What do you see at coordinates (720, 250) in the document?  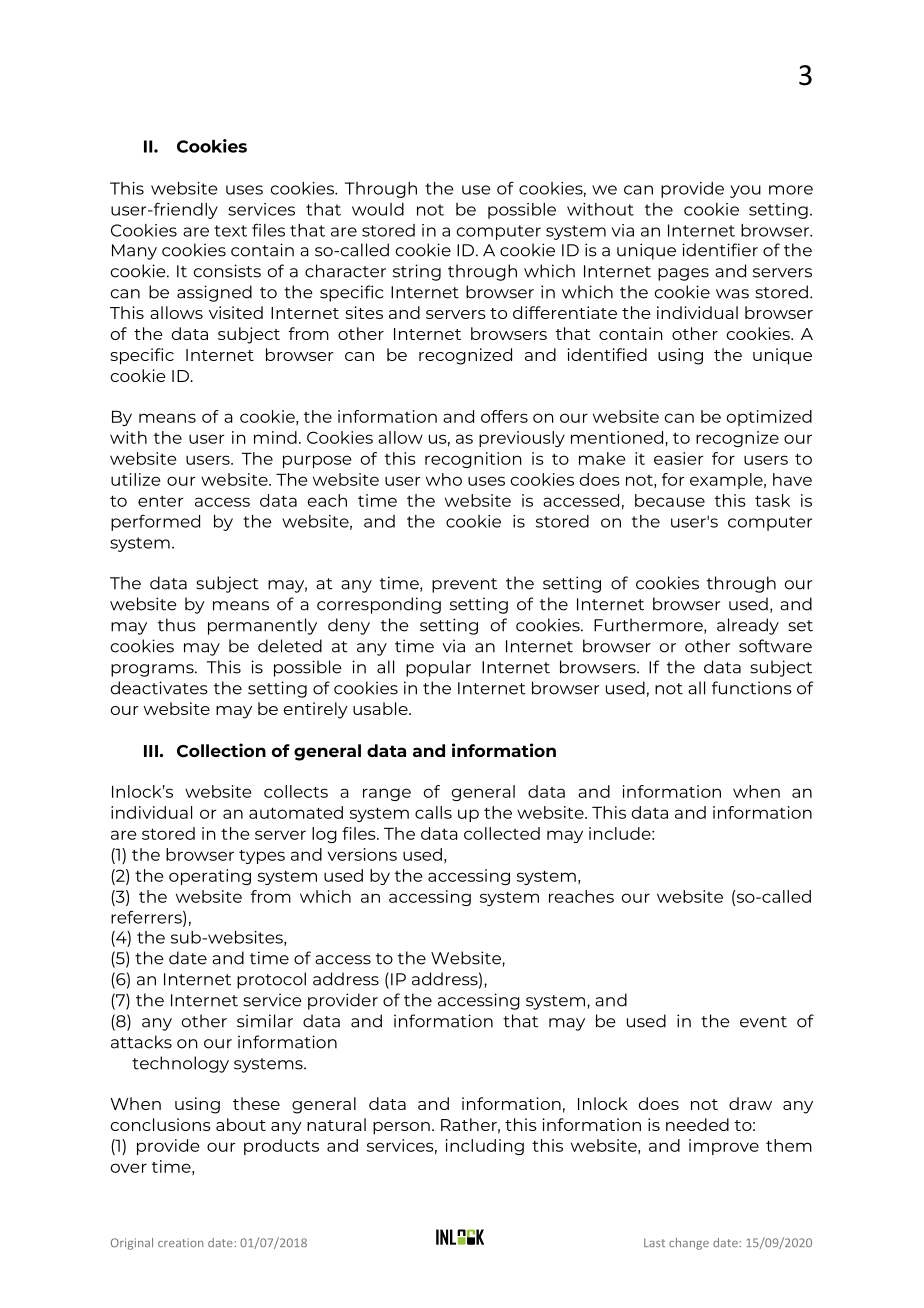 I see `identifier` at bounding box center [720, 250].
